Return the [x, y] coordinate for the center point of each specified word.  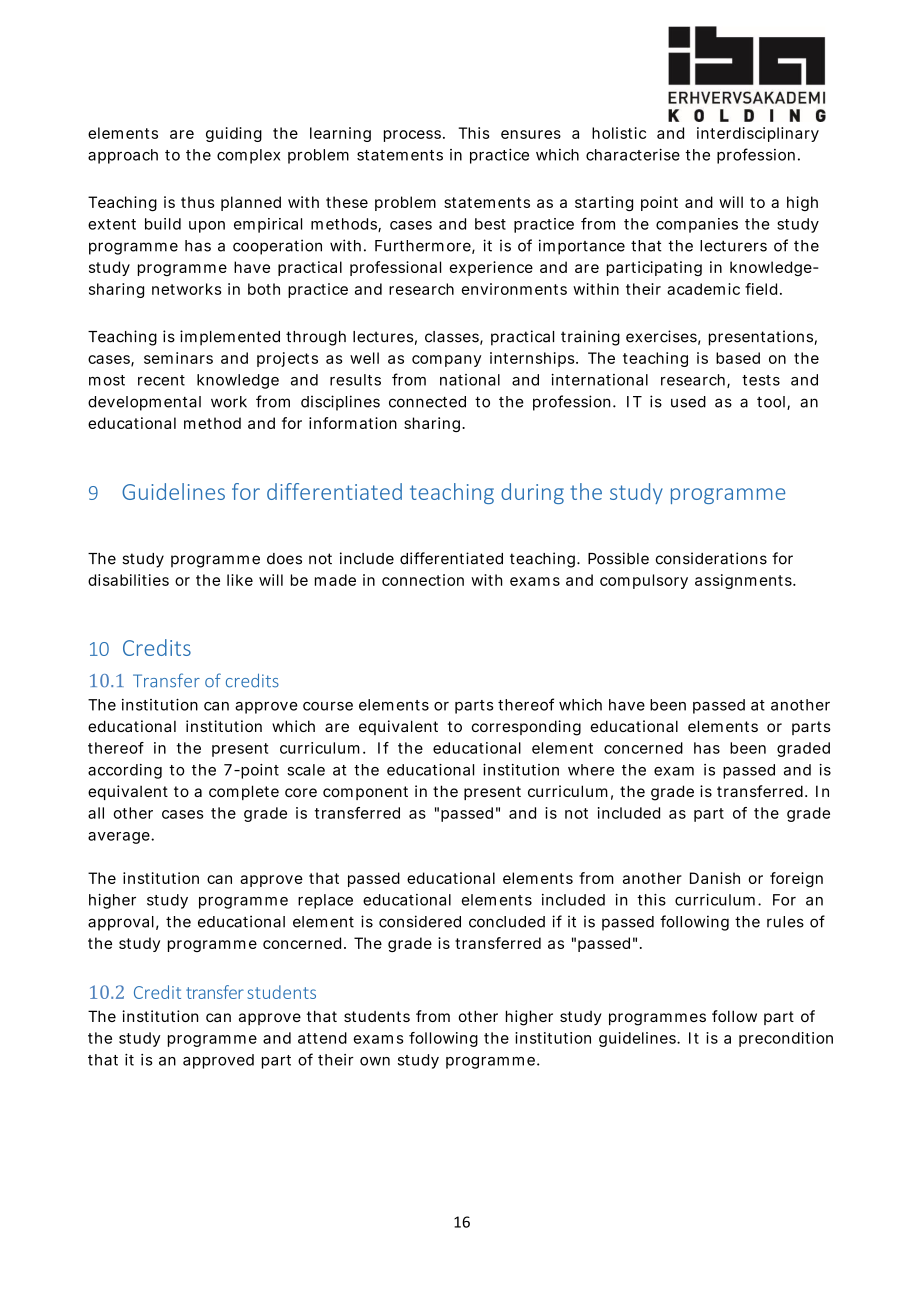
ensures [531, 134]
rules [785, 922]
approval [121, 923]
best [490, 224]
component [365, 793]
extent [112, 224]
